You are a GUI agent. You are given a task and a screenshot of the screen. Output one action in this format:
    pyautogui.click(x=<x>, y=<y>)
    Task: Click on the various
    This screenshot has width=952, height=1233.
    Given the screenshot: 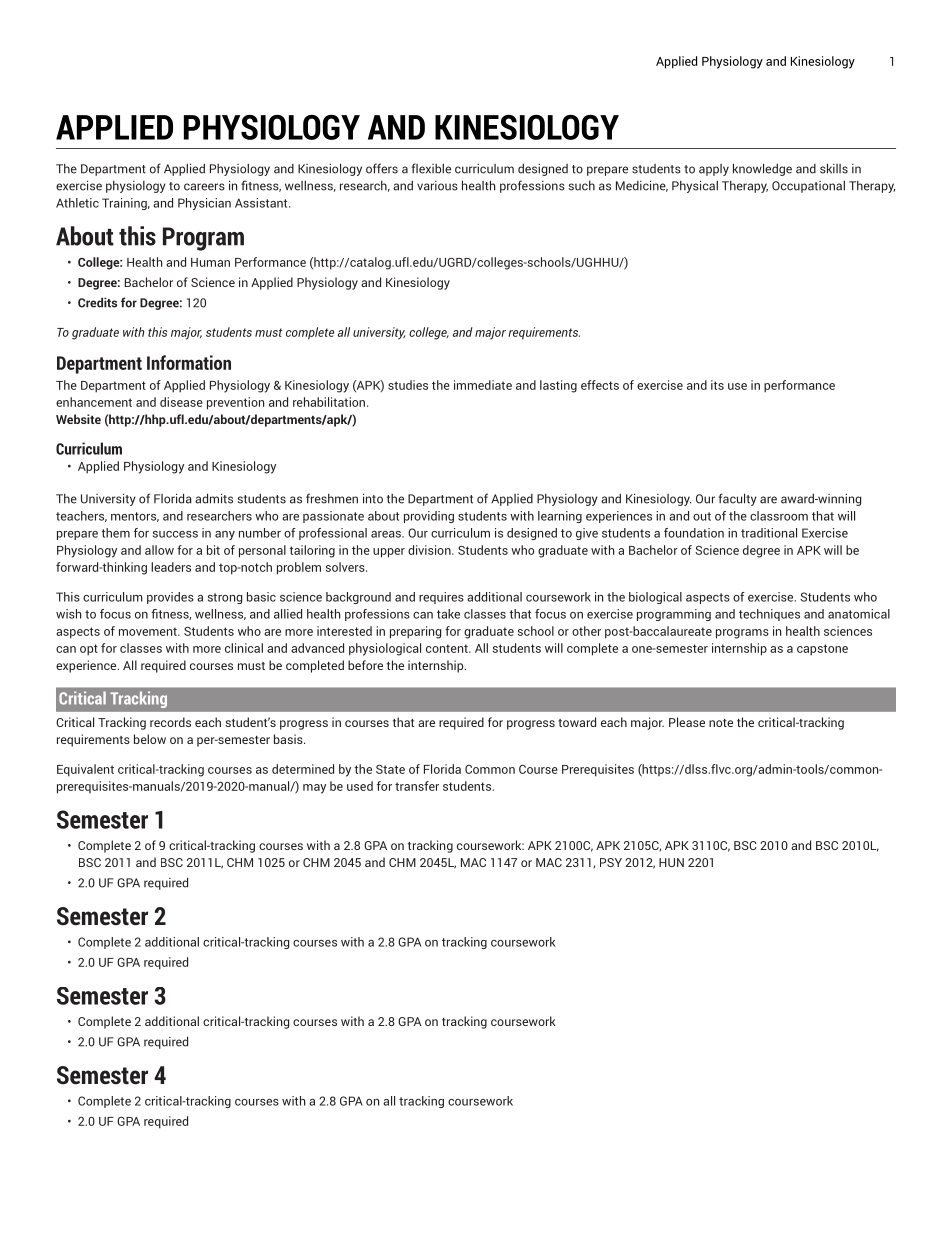 What is the action you would take?
    pyautogui.click(x=437, y=186)
